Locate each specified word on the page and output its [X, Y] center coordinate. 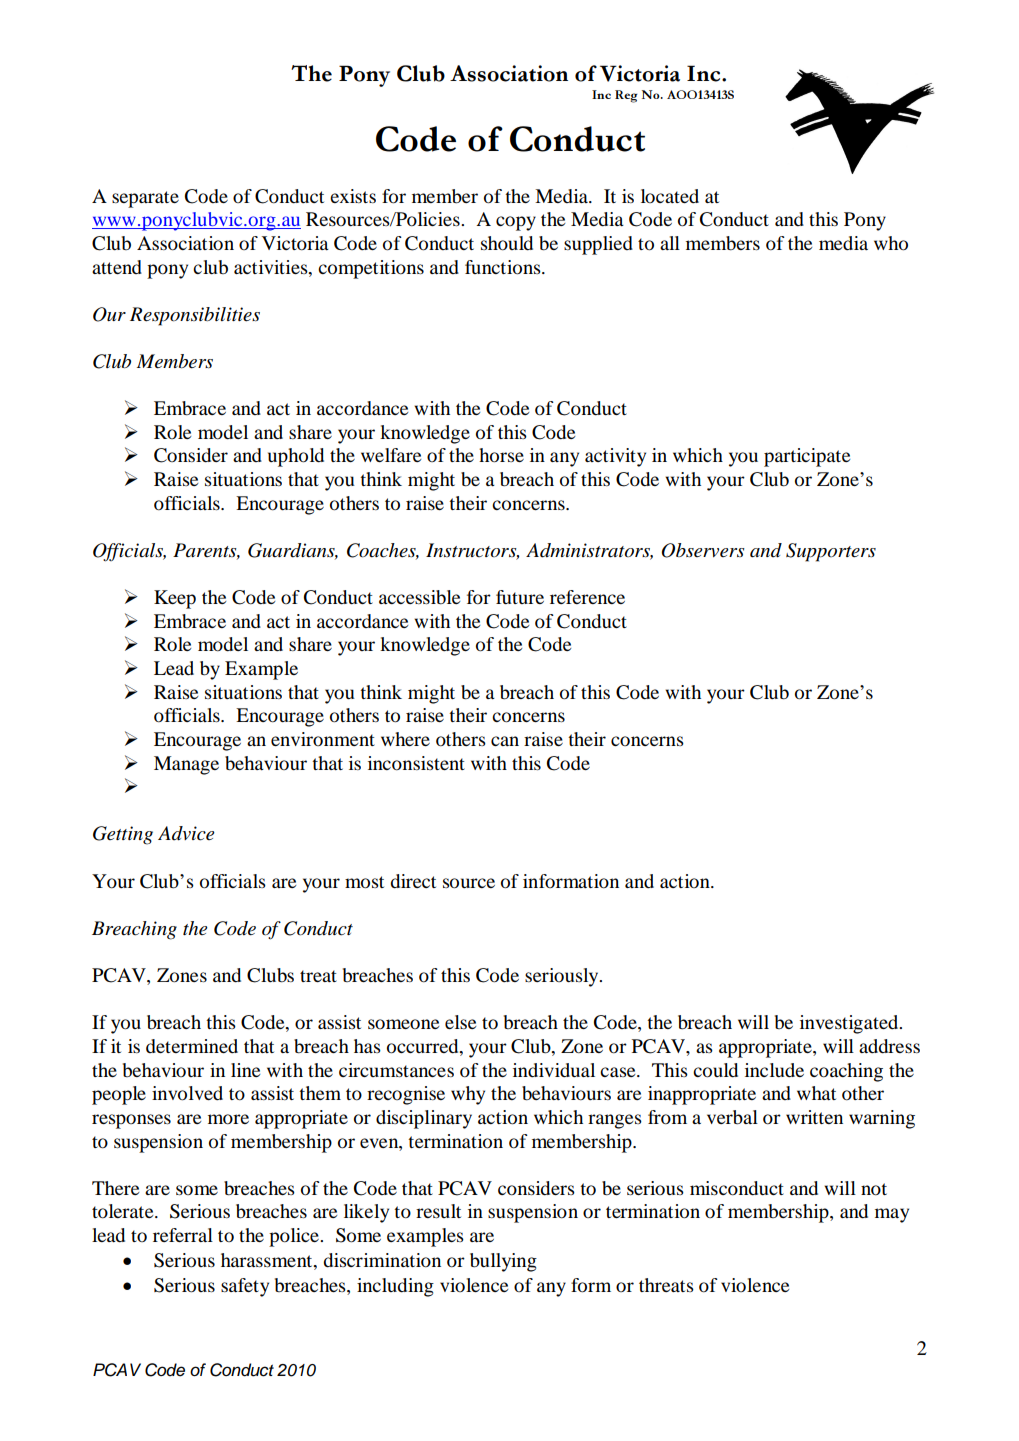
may [892, 1215]
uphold [296, 457]
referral [183, 1235]
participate [807, 457]
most [364, 882]
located [670, 196]
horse [501, 455]
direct [413, 881]
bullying [503, 1262]
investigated [850, 1024]
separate [145, 199]
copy [516, 223]
